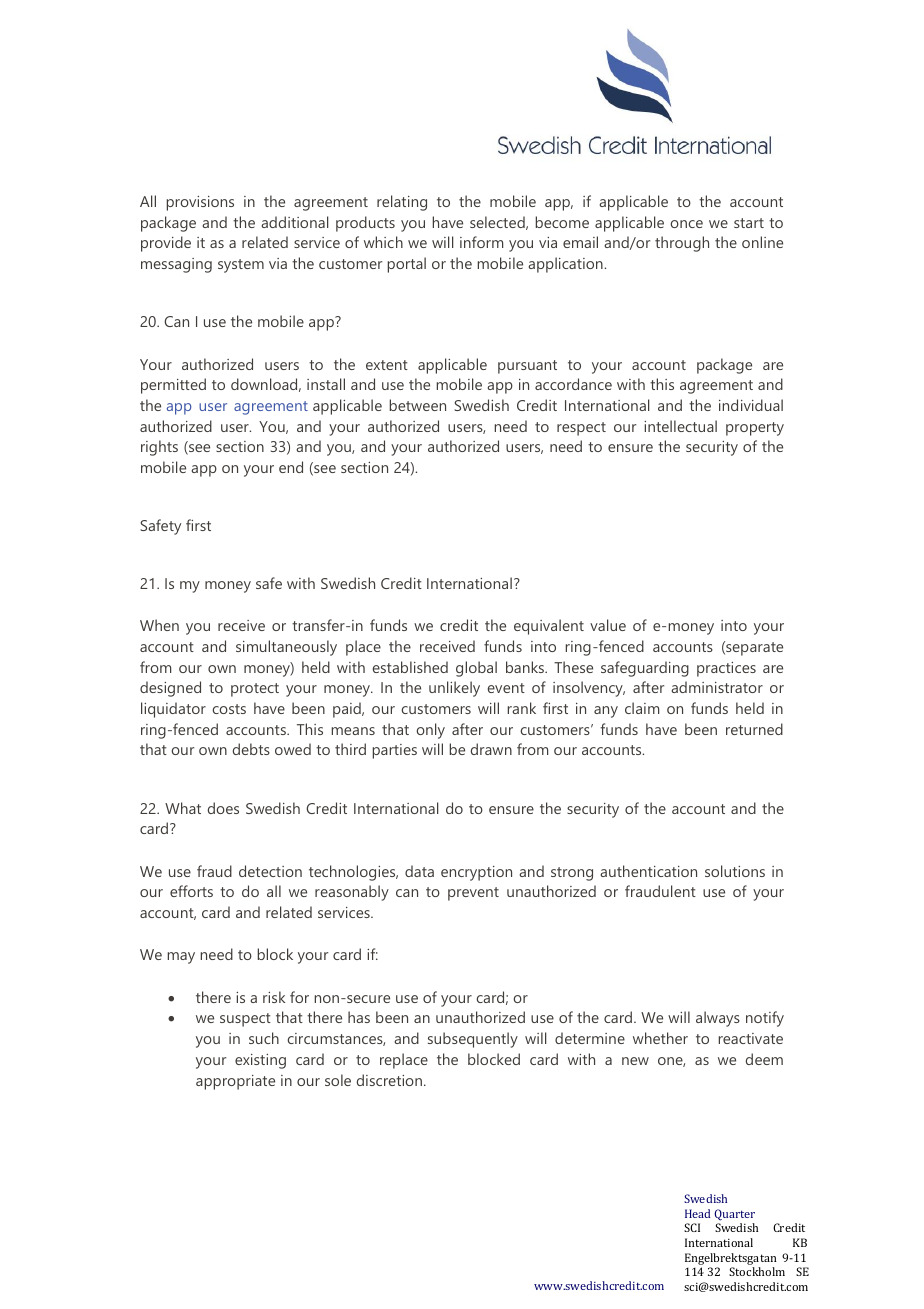 The image size is (924, 1309). I want to click on once, so click(686, 224).
